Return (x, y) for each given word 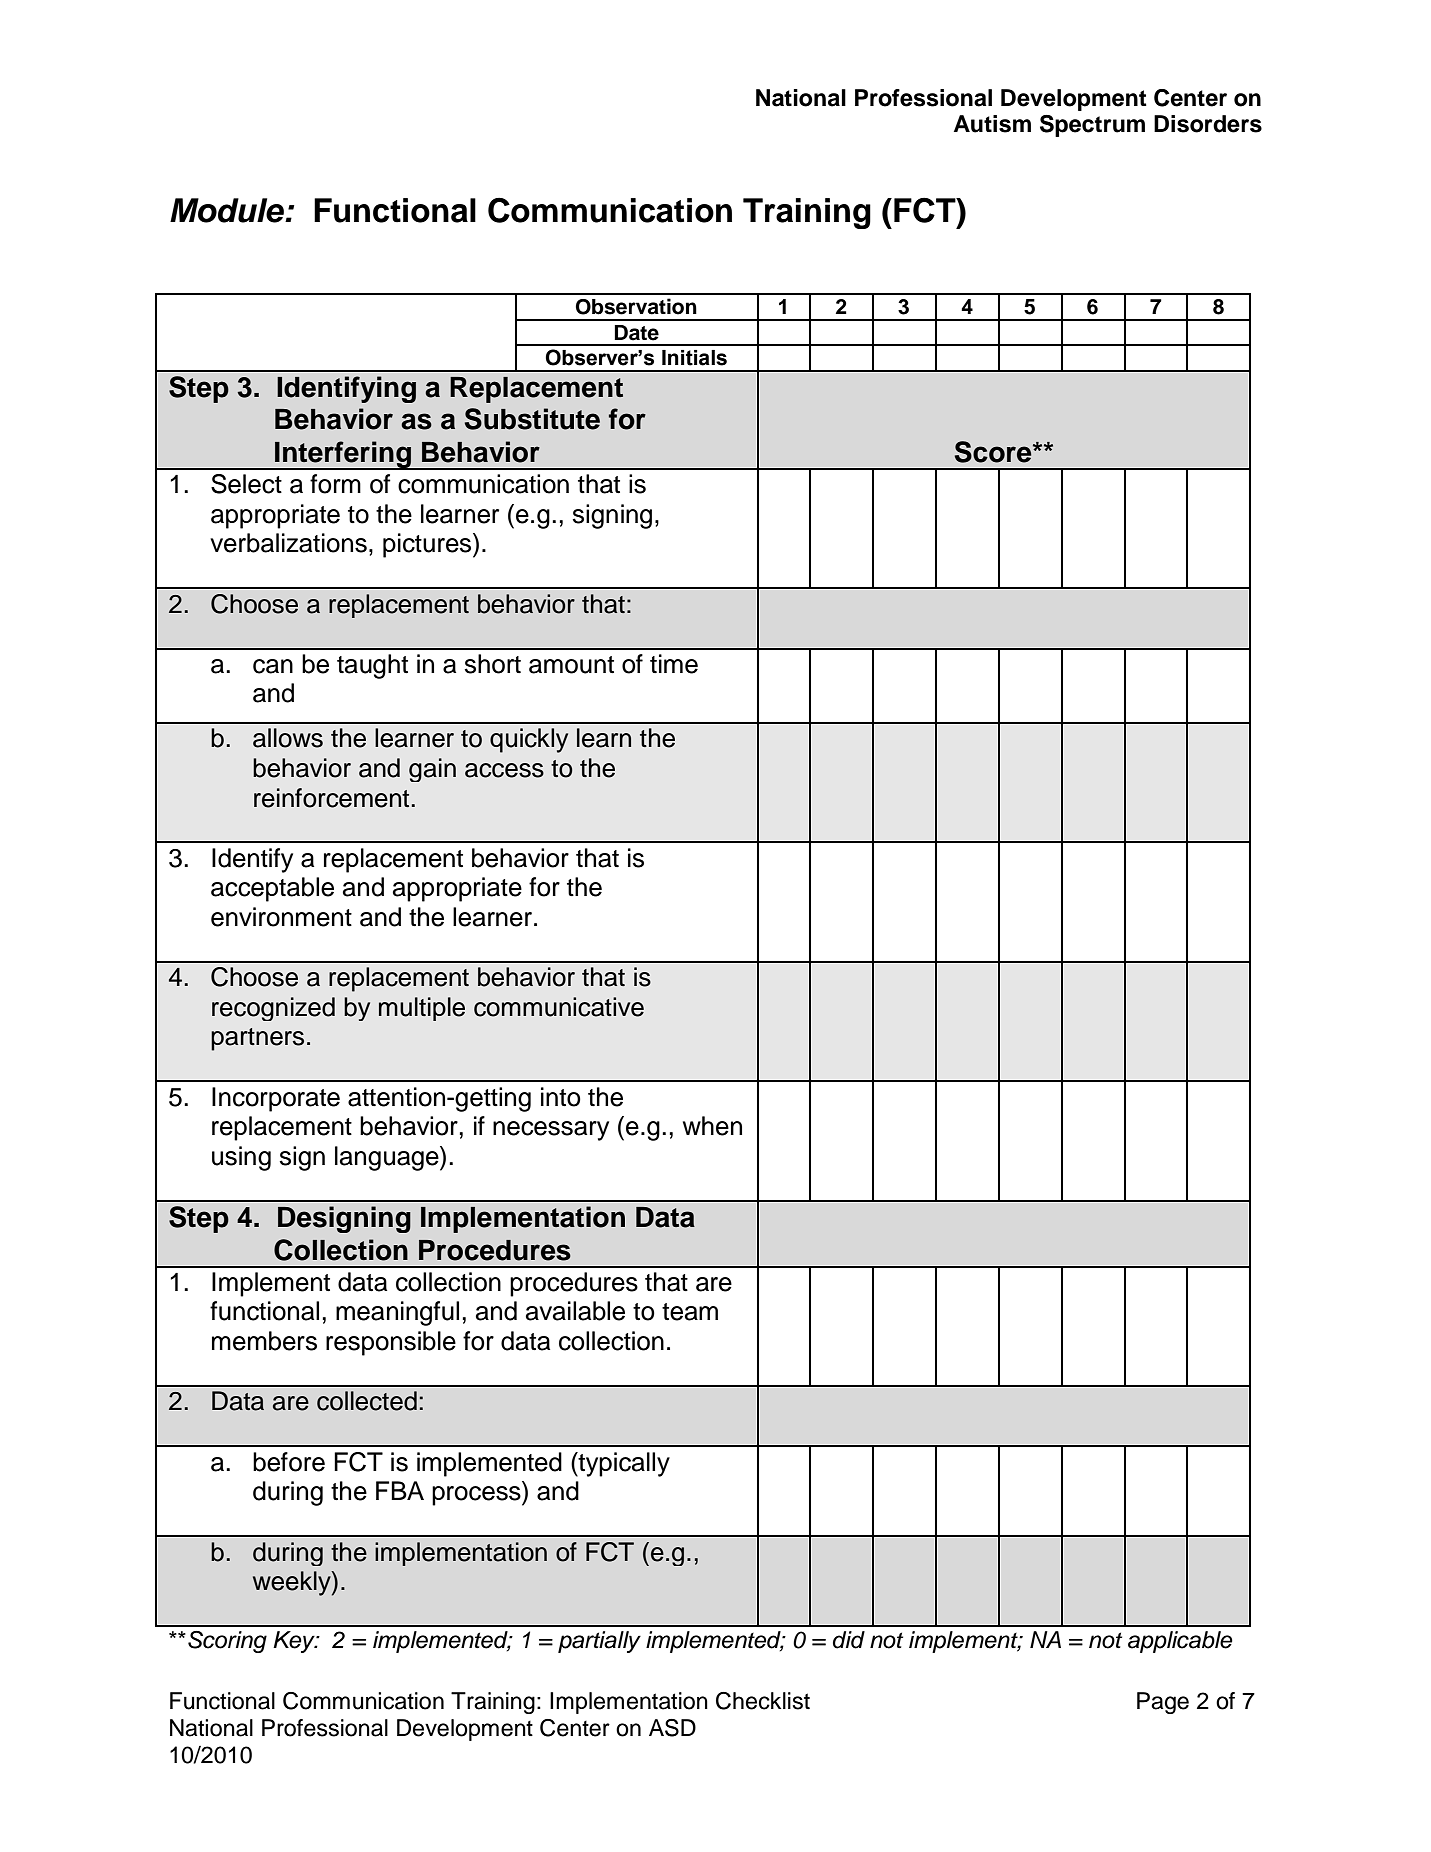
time (674, 664)
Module (228, 210)
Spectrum (1092, 126)
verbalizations (288, 543)
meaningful (397, 1313)
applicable (1180, 1642)
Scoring (227, 1642)
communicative (559, 1007)
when (712, 1126)
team (690, 1312)
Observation (636, 306)
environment (281, 917)
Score (994, 452)
